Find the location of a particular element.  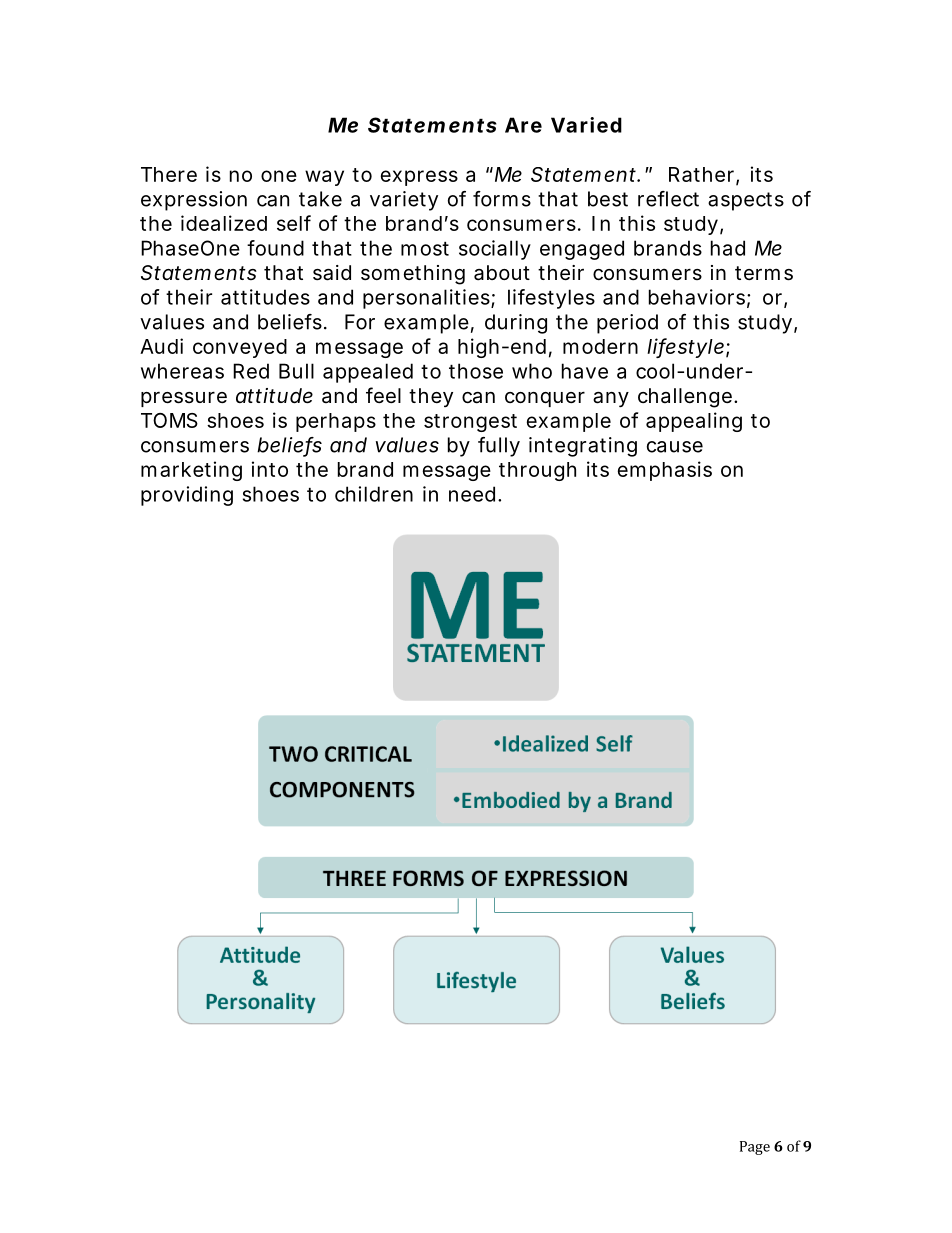

Page is located at coordinates (755, 1148).
